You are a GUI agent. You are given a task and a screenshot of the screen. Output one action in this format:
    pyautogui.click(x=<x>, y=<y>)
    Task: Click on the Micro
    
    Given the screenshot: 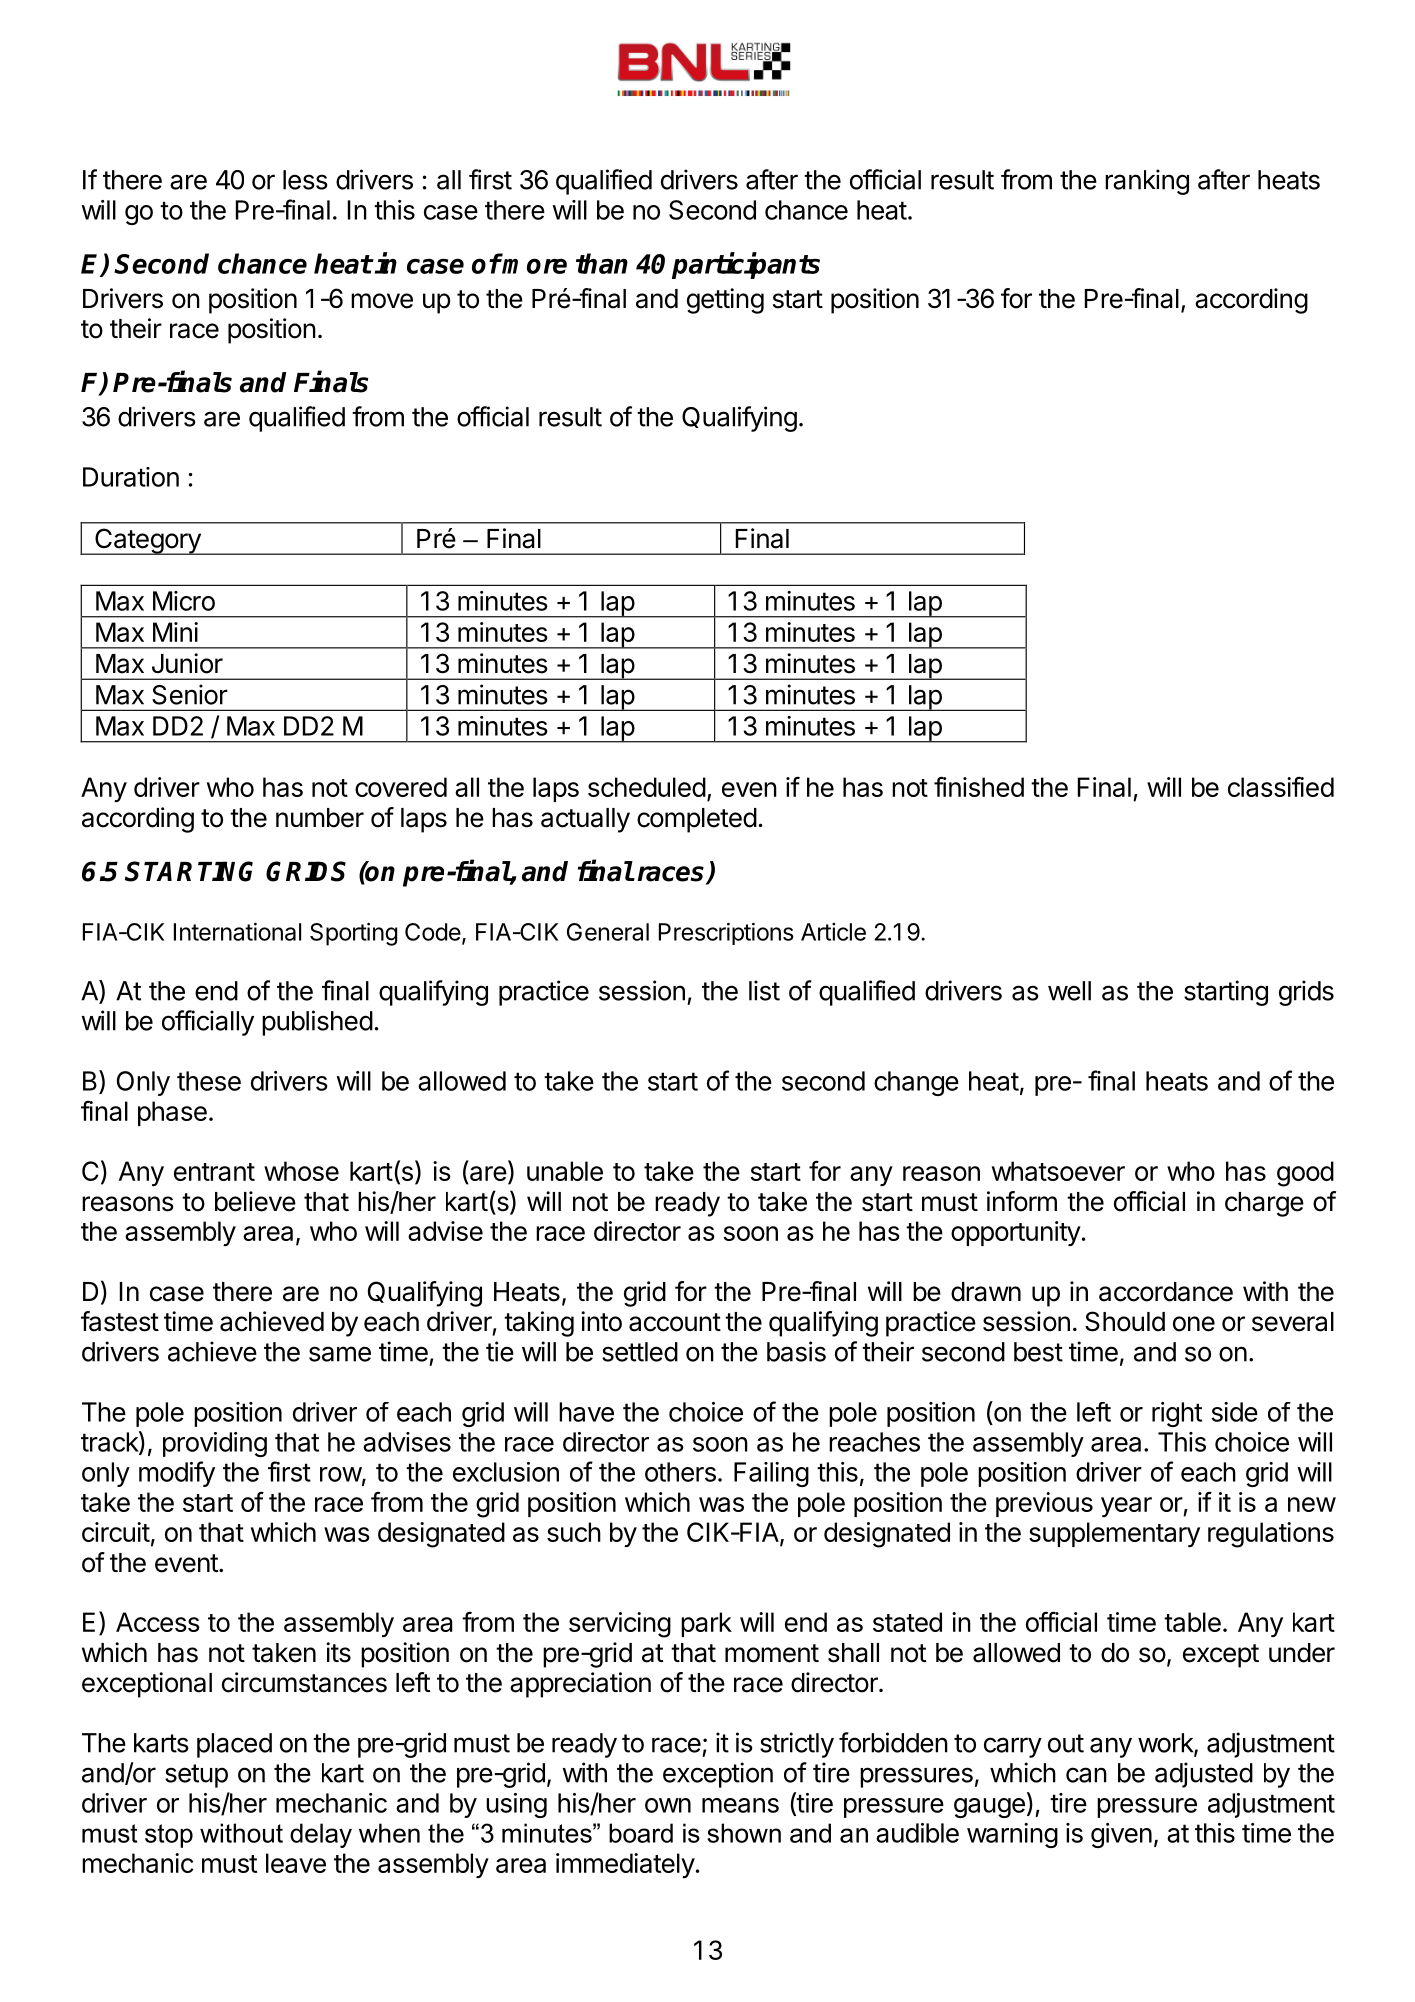 What is the action you would take?
    pyautogui.click(x=184, y=601)
